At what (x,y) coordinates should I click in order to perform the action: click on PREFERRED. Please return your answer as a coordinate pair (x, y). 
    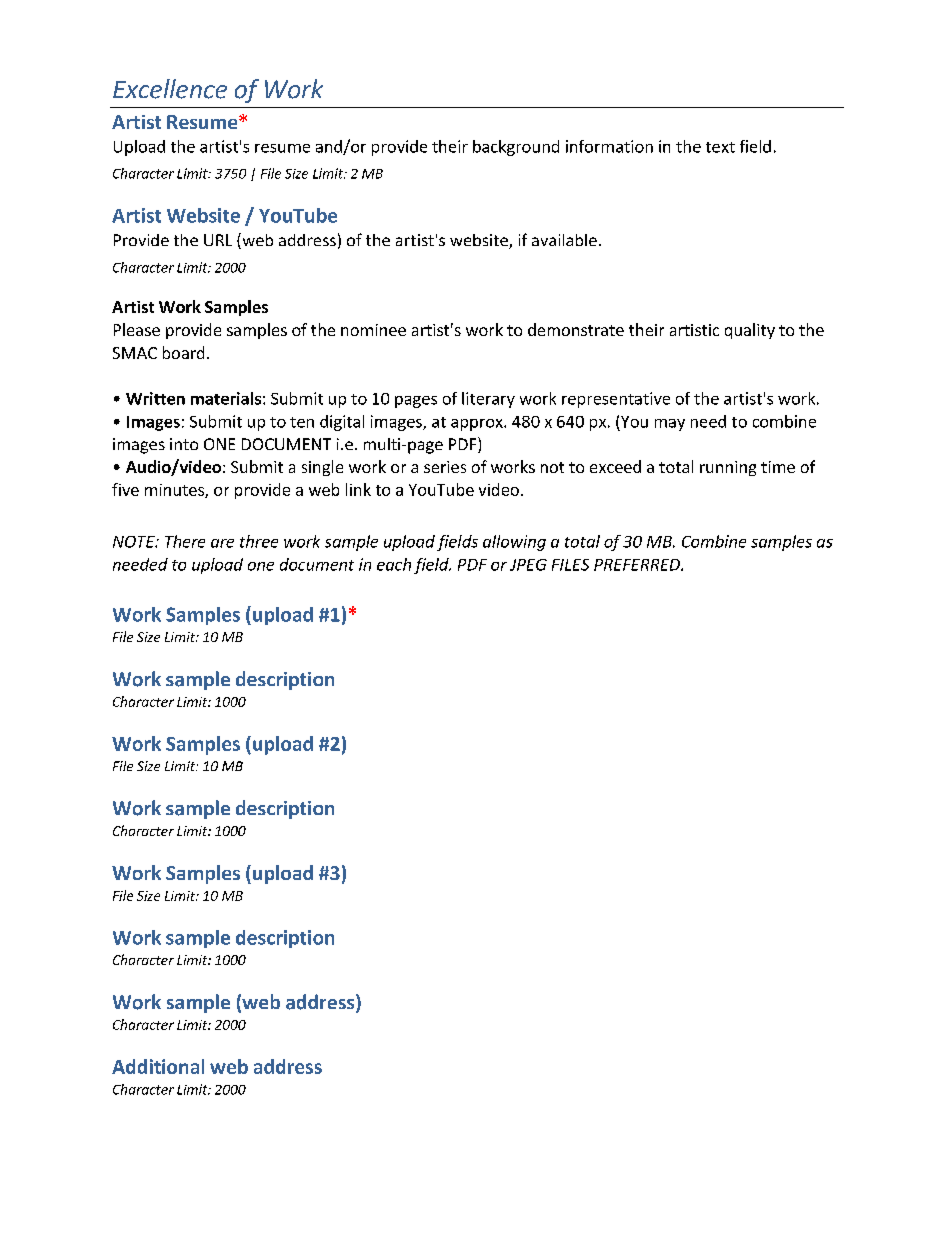
    Looking at the image, I should click on (638, 565).
